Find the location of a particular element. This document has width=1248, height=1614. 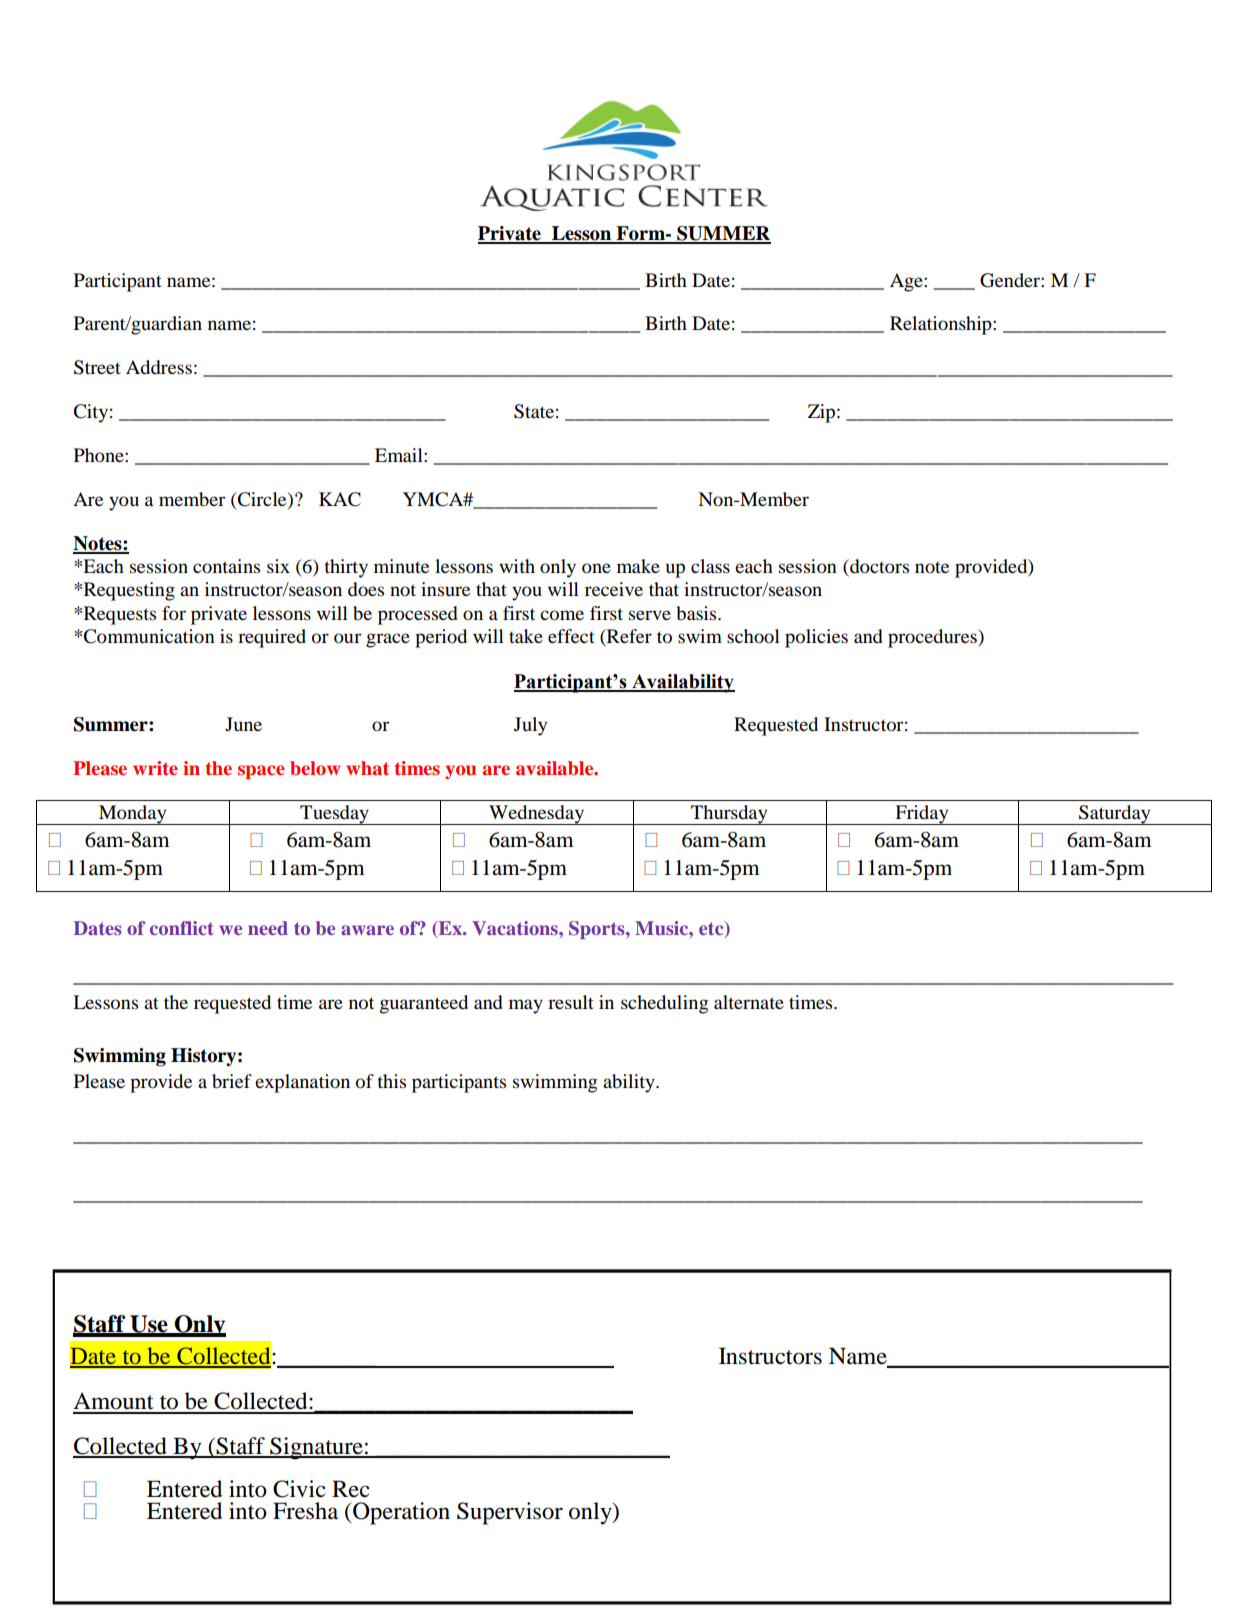

make is located at coordinates (638, 566).
